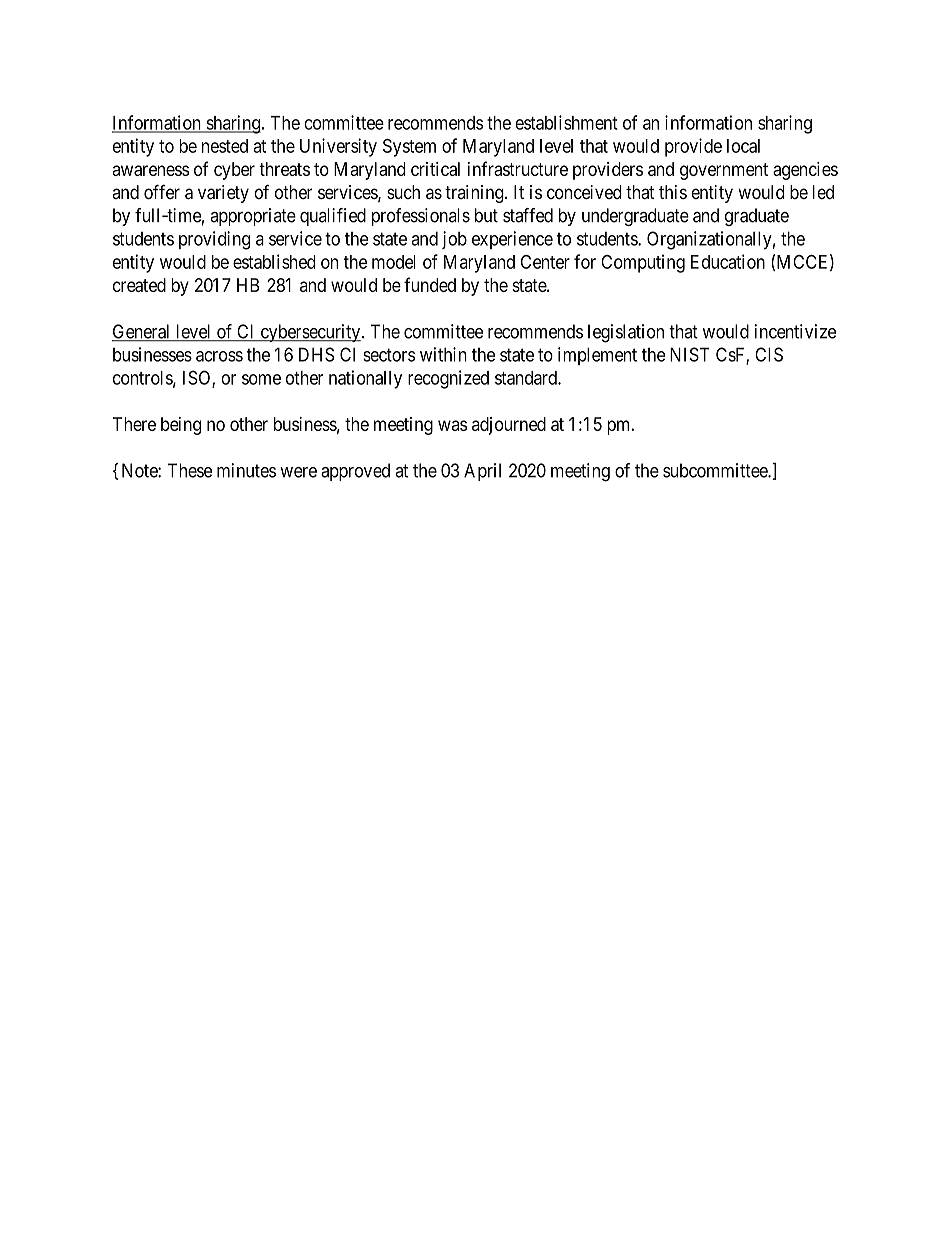  I want to click on nested, so click(225, 146).
